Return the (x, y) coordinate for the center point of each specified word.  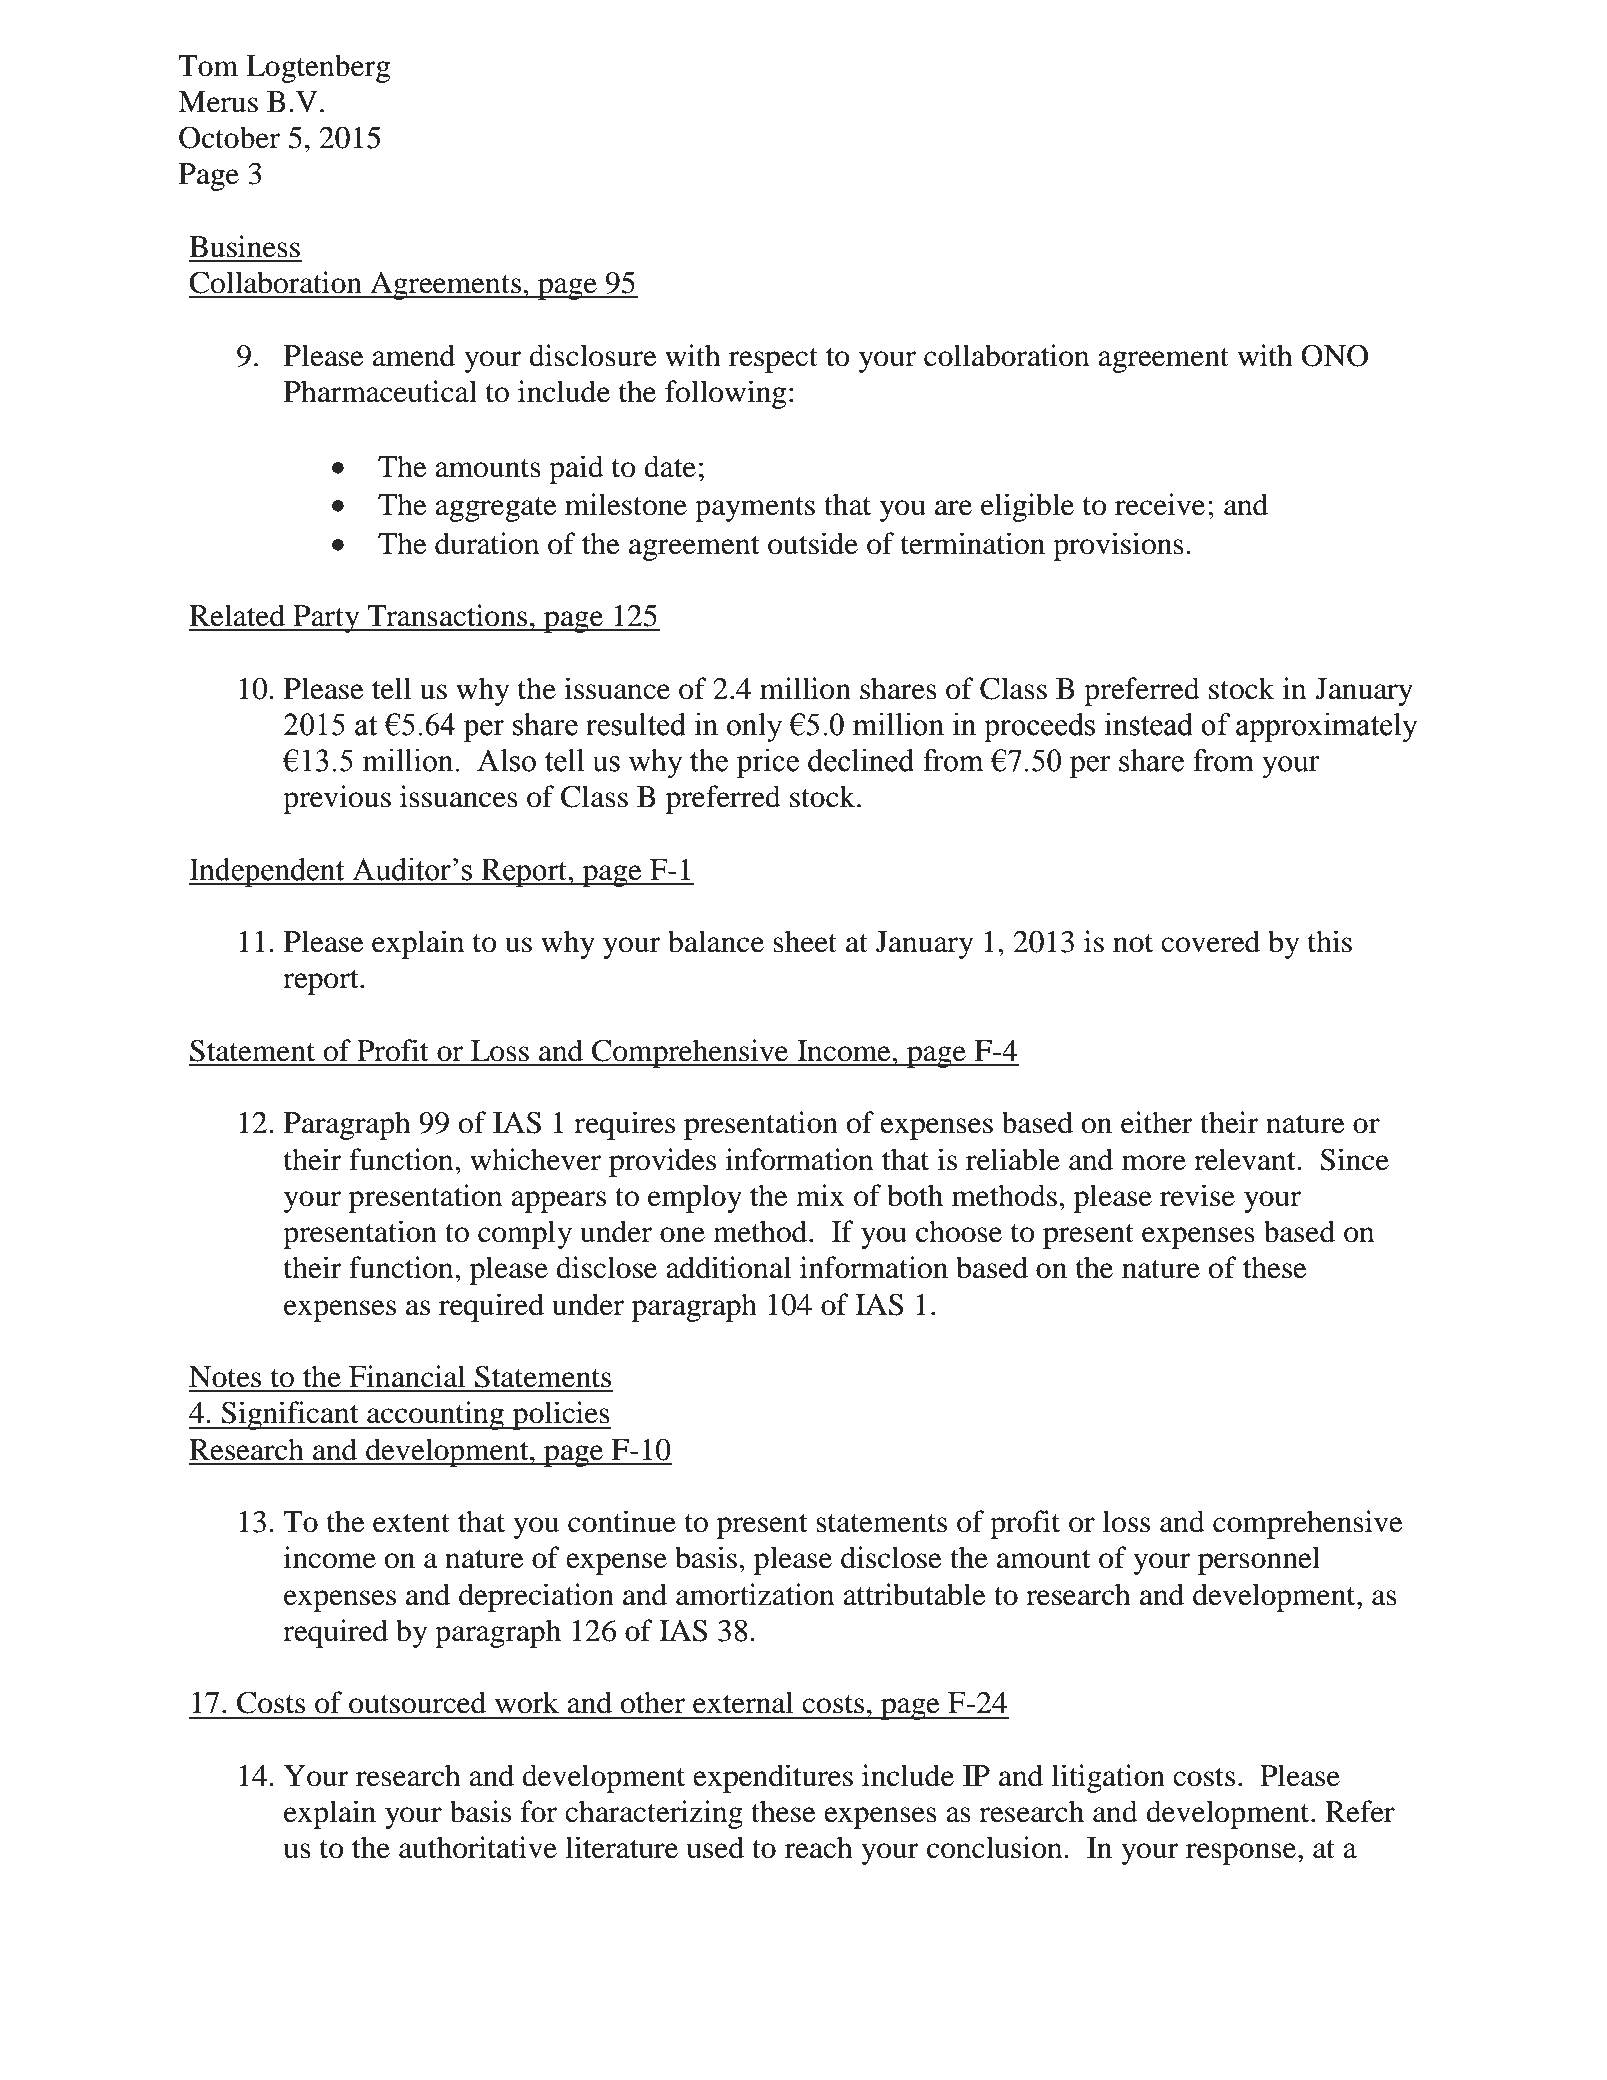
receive (1160, 504)
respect (773, 360)
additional (728, 1267)
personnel (1259, 1560)
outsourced (417, 1702)
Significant (290, 1415)
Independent (268, 872)
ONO (1334, 355)
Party (326, 619)
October (229, 137)
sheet (805, 941)
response (1242, 1854)
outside (813, 543)
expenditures (773, 1778)
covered (1210, 941)
